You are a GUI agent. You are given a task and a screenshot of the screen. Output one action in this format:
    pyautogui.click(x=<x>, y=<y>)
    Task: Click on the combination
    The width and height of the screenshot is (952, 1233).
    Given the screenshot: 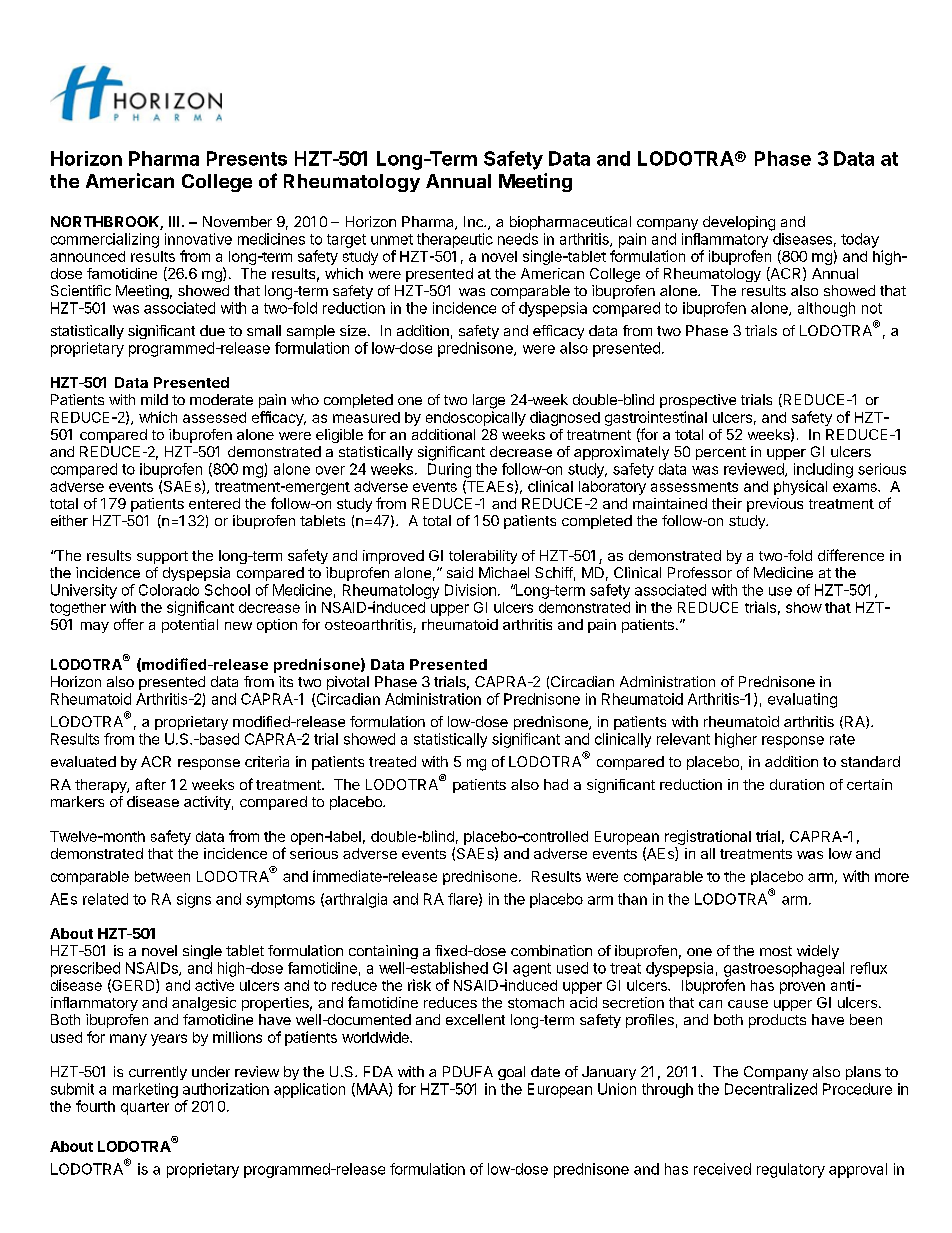 What is the action you would take?
    pyautogui.click(x=551, y=950)
